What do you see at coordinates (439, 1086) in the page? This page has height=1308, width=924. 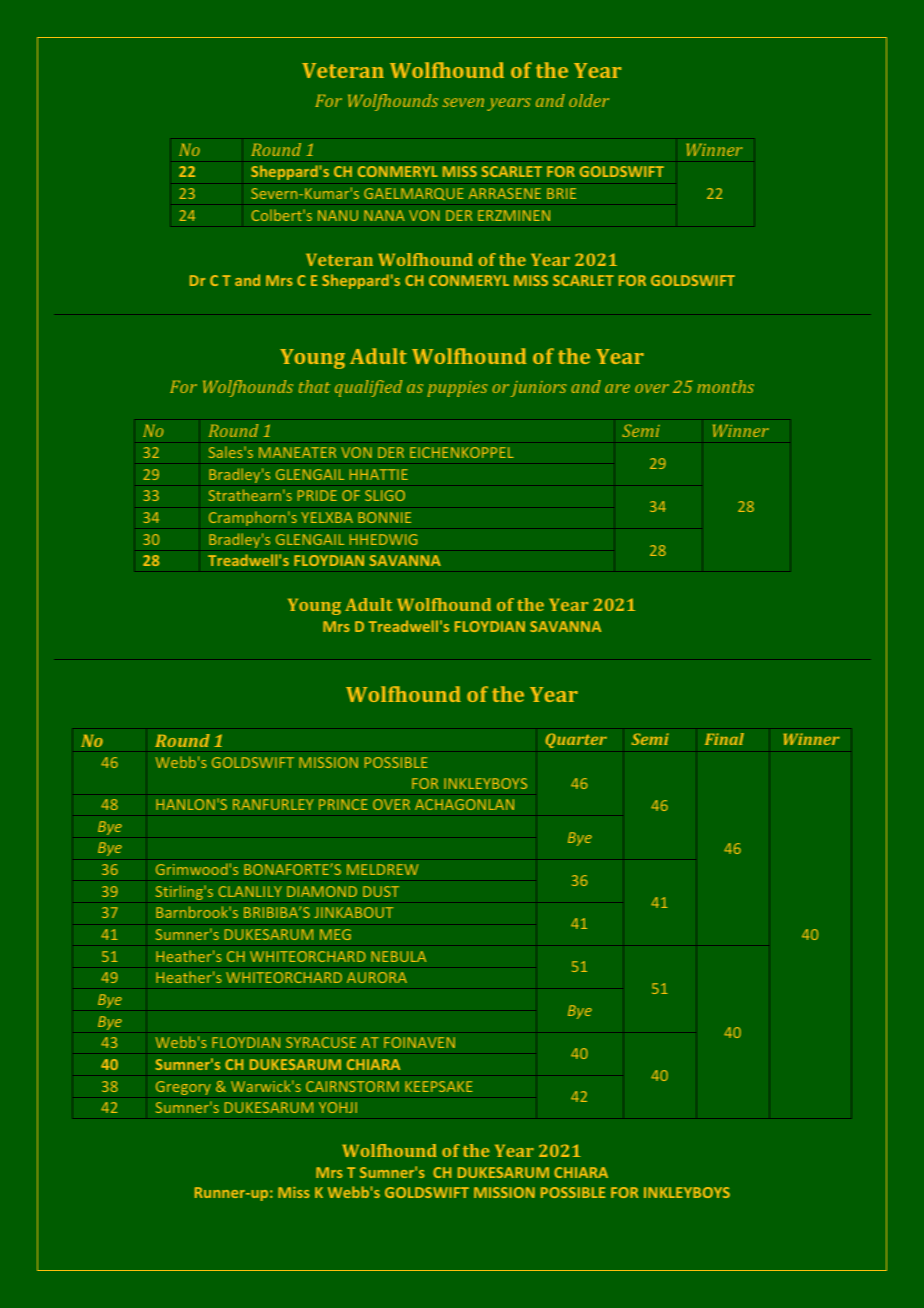 I see `KEEPSAKE` at bounding box center [439, 1086].
